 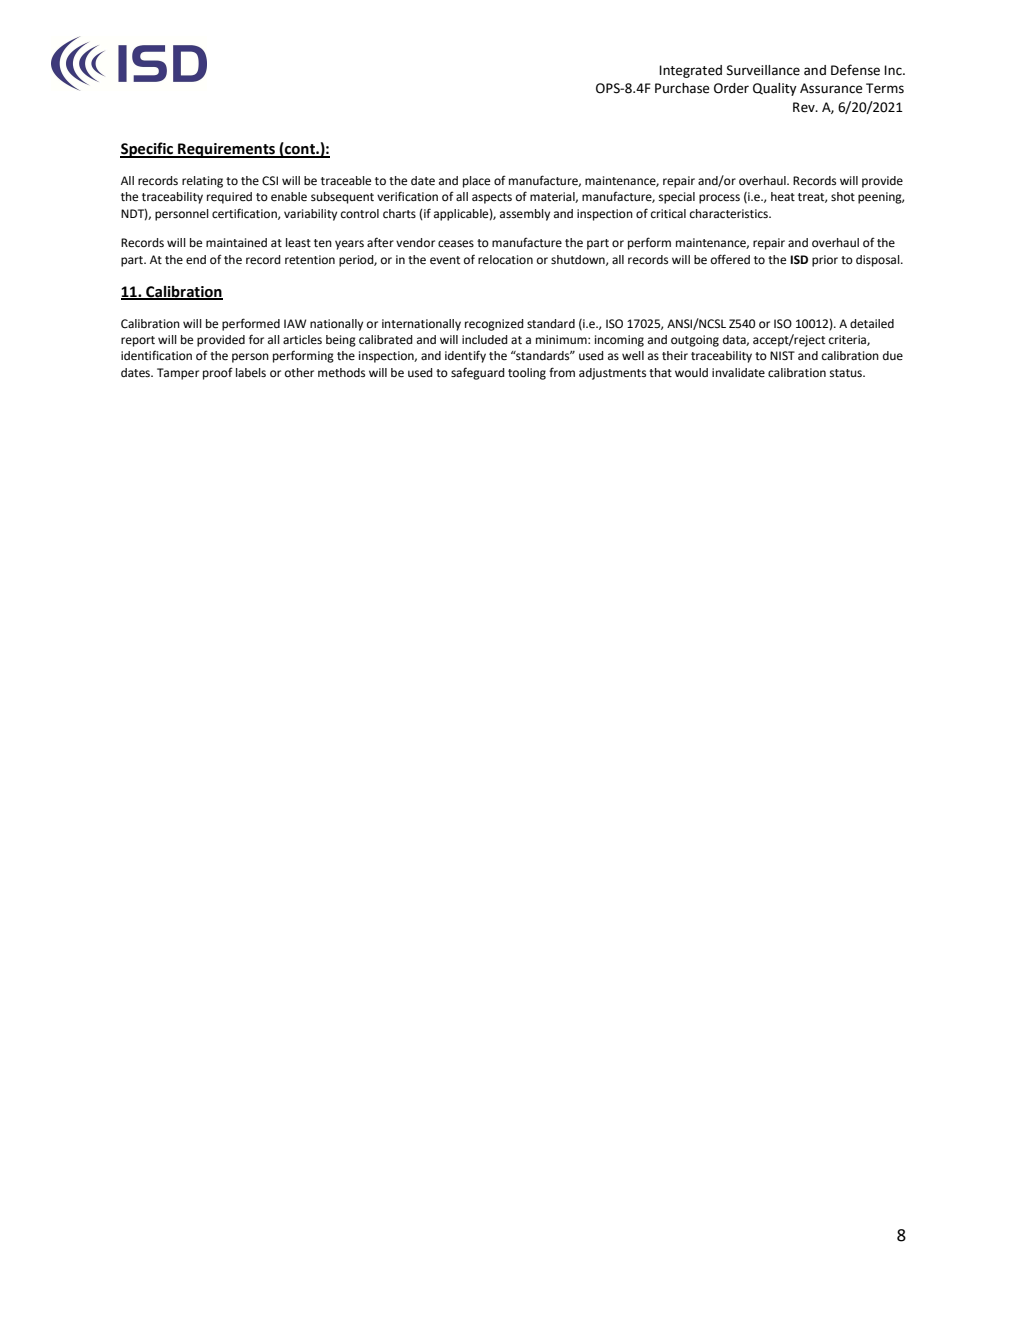 What do you see at coordinates (310, 215) in the page?
I see `variability` at bounding box center [310, 215].
